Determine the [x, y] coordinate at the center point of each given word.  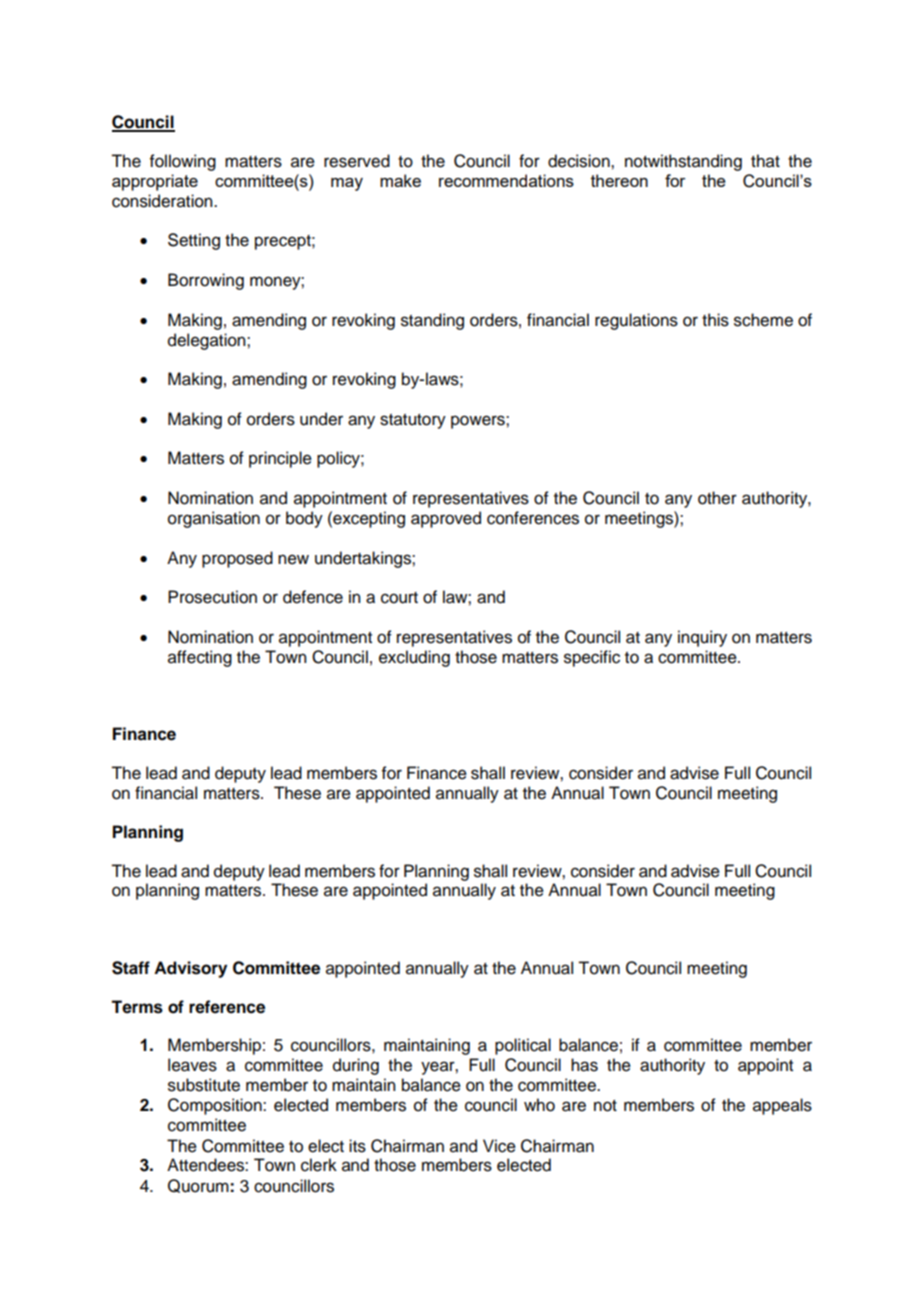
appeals [782, 1106]
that [765, 161]
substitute [204, 1085]
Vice [499, 1146]
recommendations [506, 180]
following [183, 162]
